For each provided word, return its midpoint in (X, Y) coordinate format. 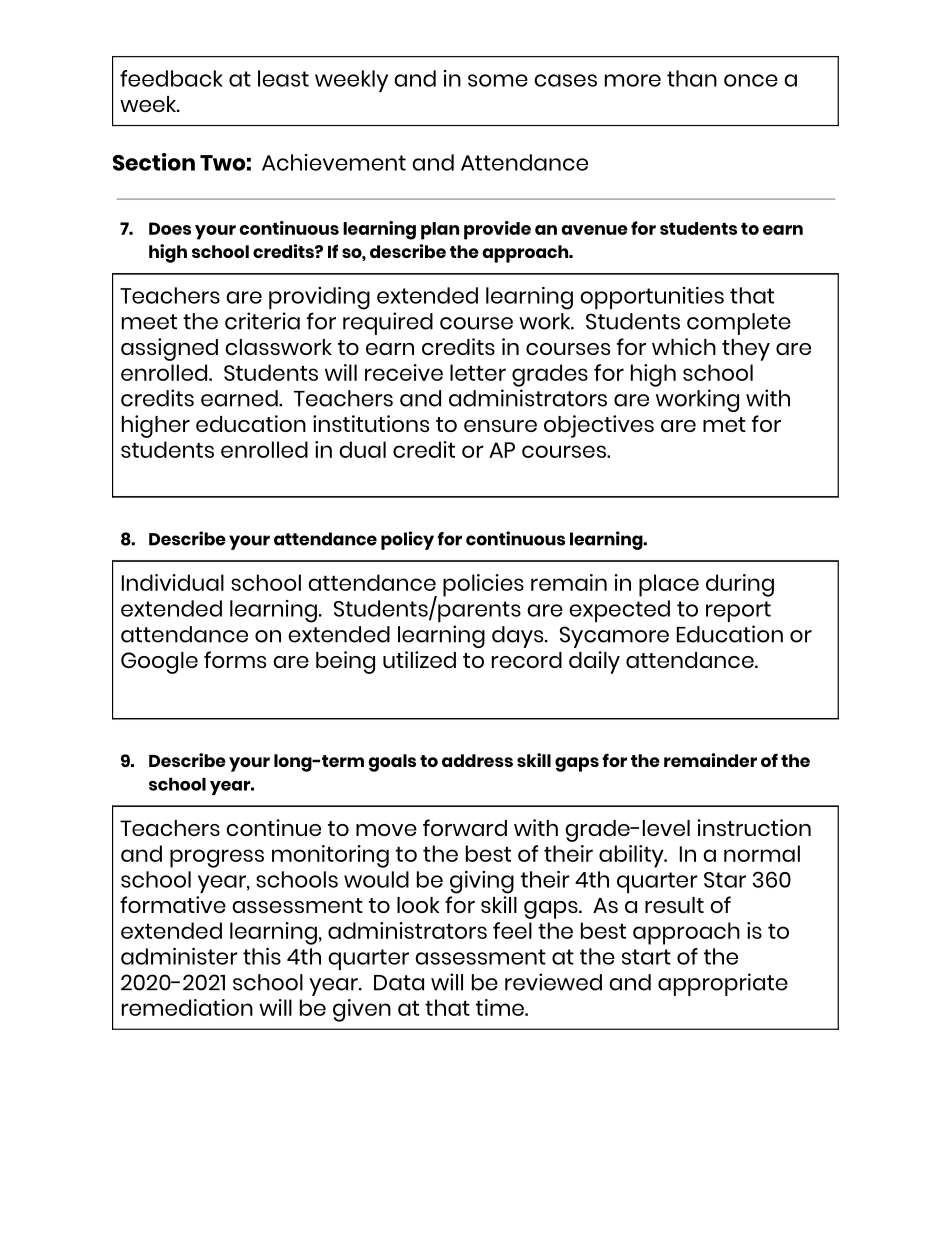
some (498, 80)
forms (235, 659)
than (692, 78)
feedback (171, 78)
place (669, 585)
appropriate (723, 984)
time (501, 1007)
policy (407, 540)
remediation (187, 1007)
